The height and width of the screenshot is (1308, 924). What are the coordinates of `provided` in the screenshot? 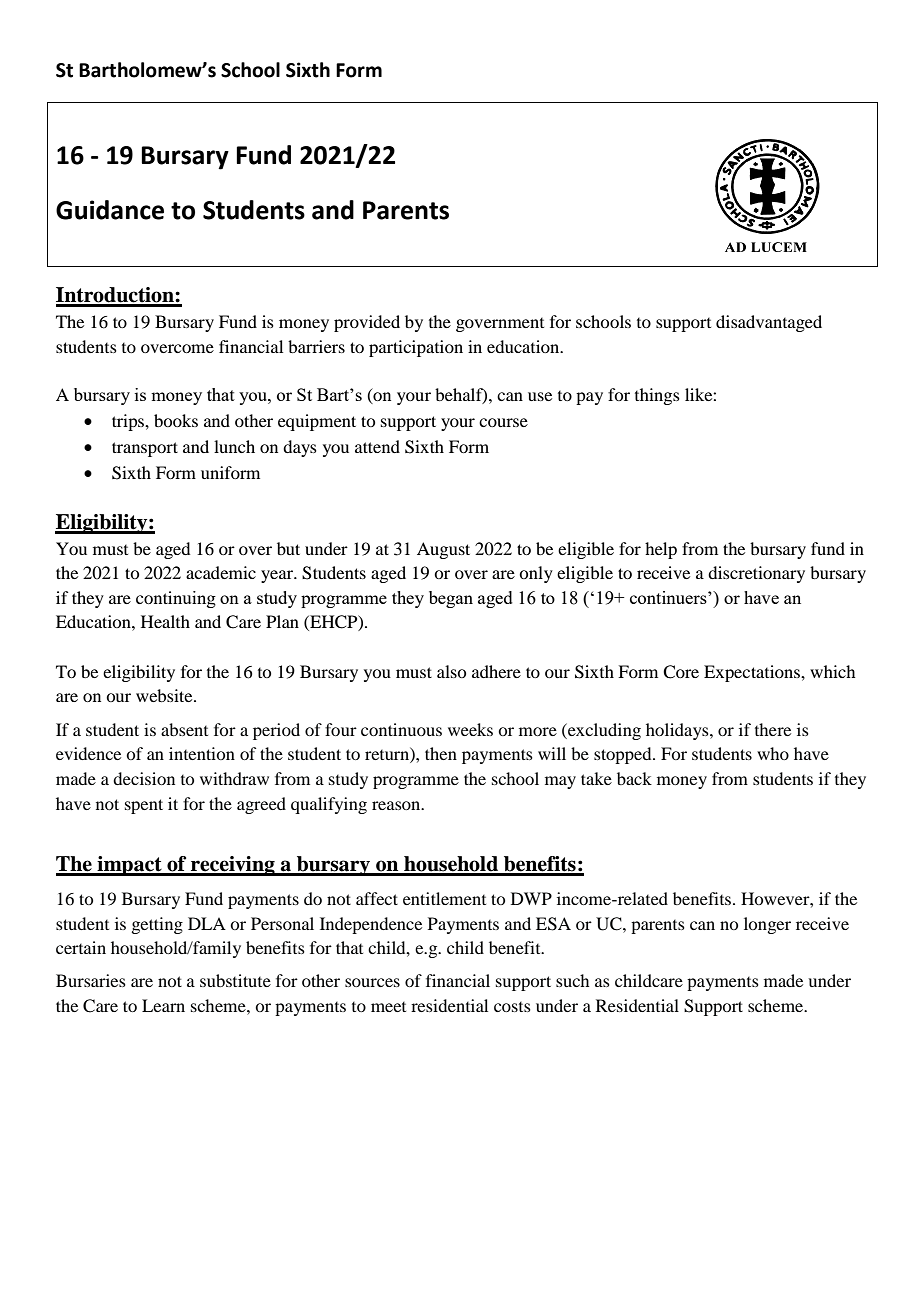 It's located at (367, 323).
